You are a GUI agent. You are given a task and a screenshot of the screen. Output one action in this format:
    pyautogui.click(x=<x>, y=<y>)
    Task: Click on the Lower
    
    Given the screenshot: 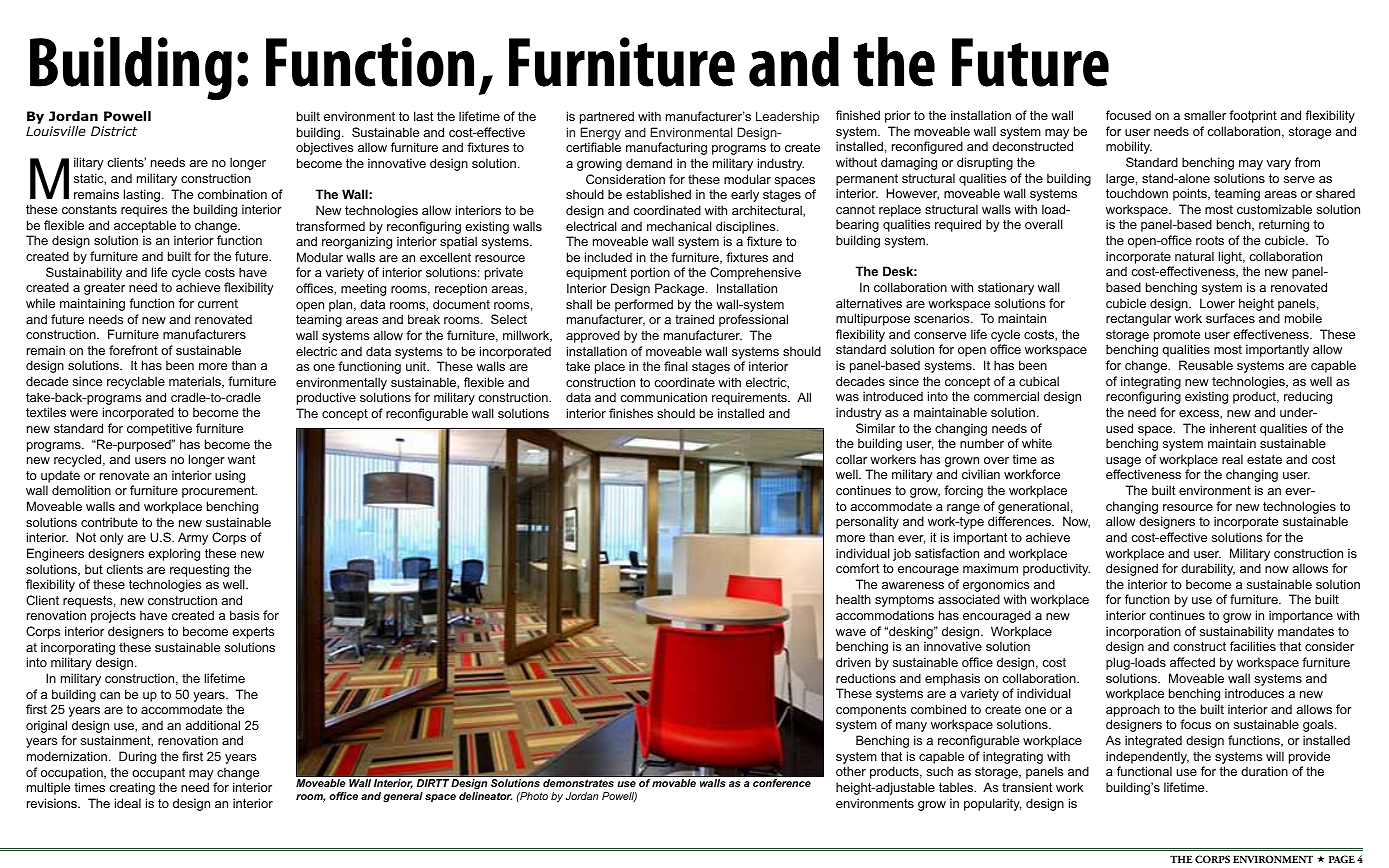 What is the action you would take?
    pyautogui.click(x=1217, y=303)
